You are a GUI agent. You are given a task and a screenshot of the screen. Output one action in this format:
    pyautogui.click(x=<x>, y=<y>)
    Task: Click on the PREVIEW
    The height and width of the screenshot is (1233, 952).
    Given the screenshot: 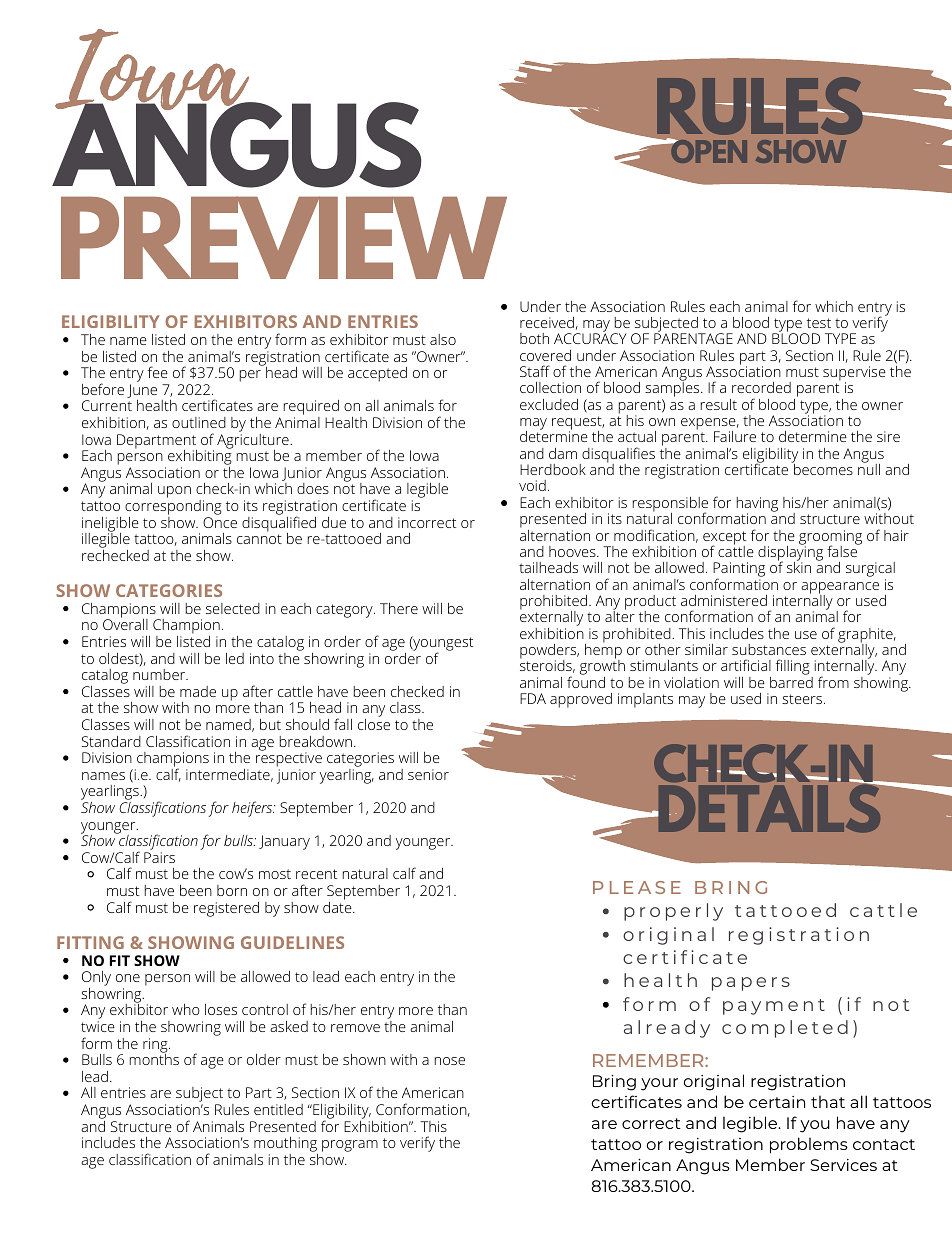 What is the action you would take?
    pyautogui.click(x=284, y=237)
